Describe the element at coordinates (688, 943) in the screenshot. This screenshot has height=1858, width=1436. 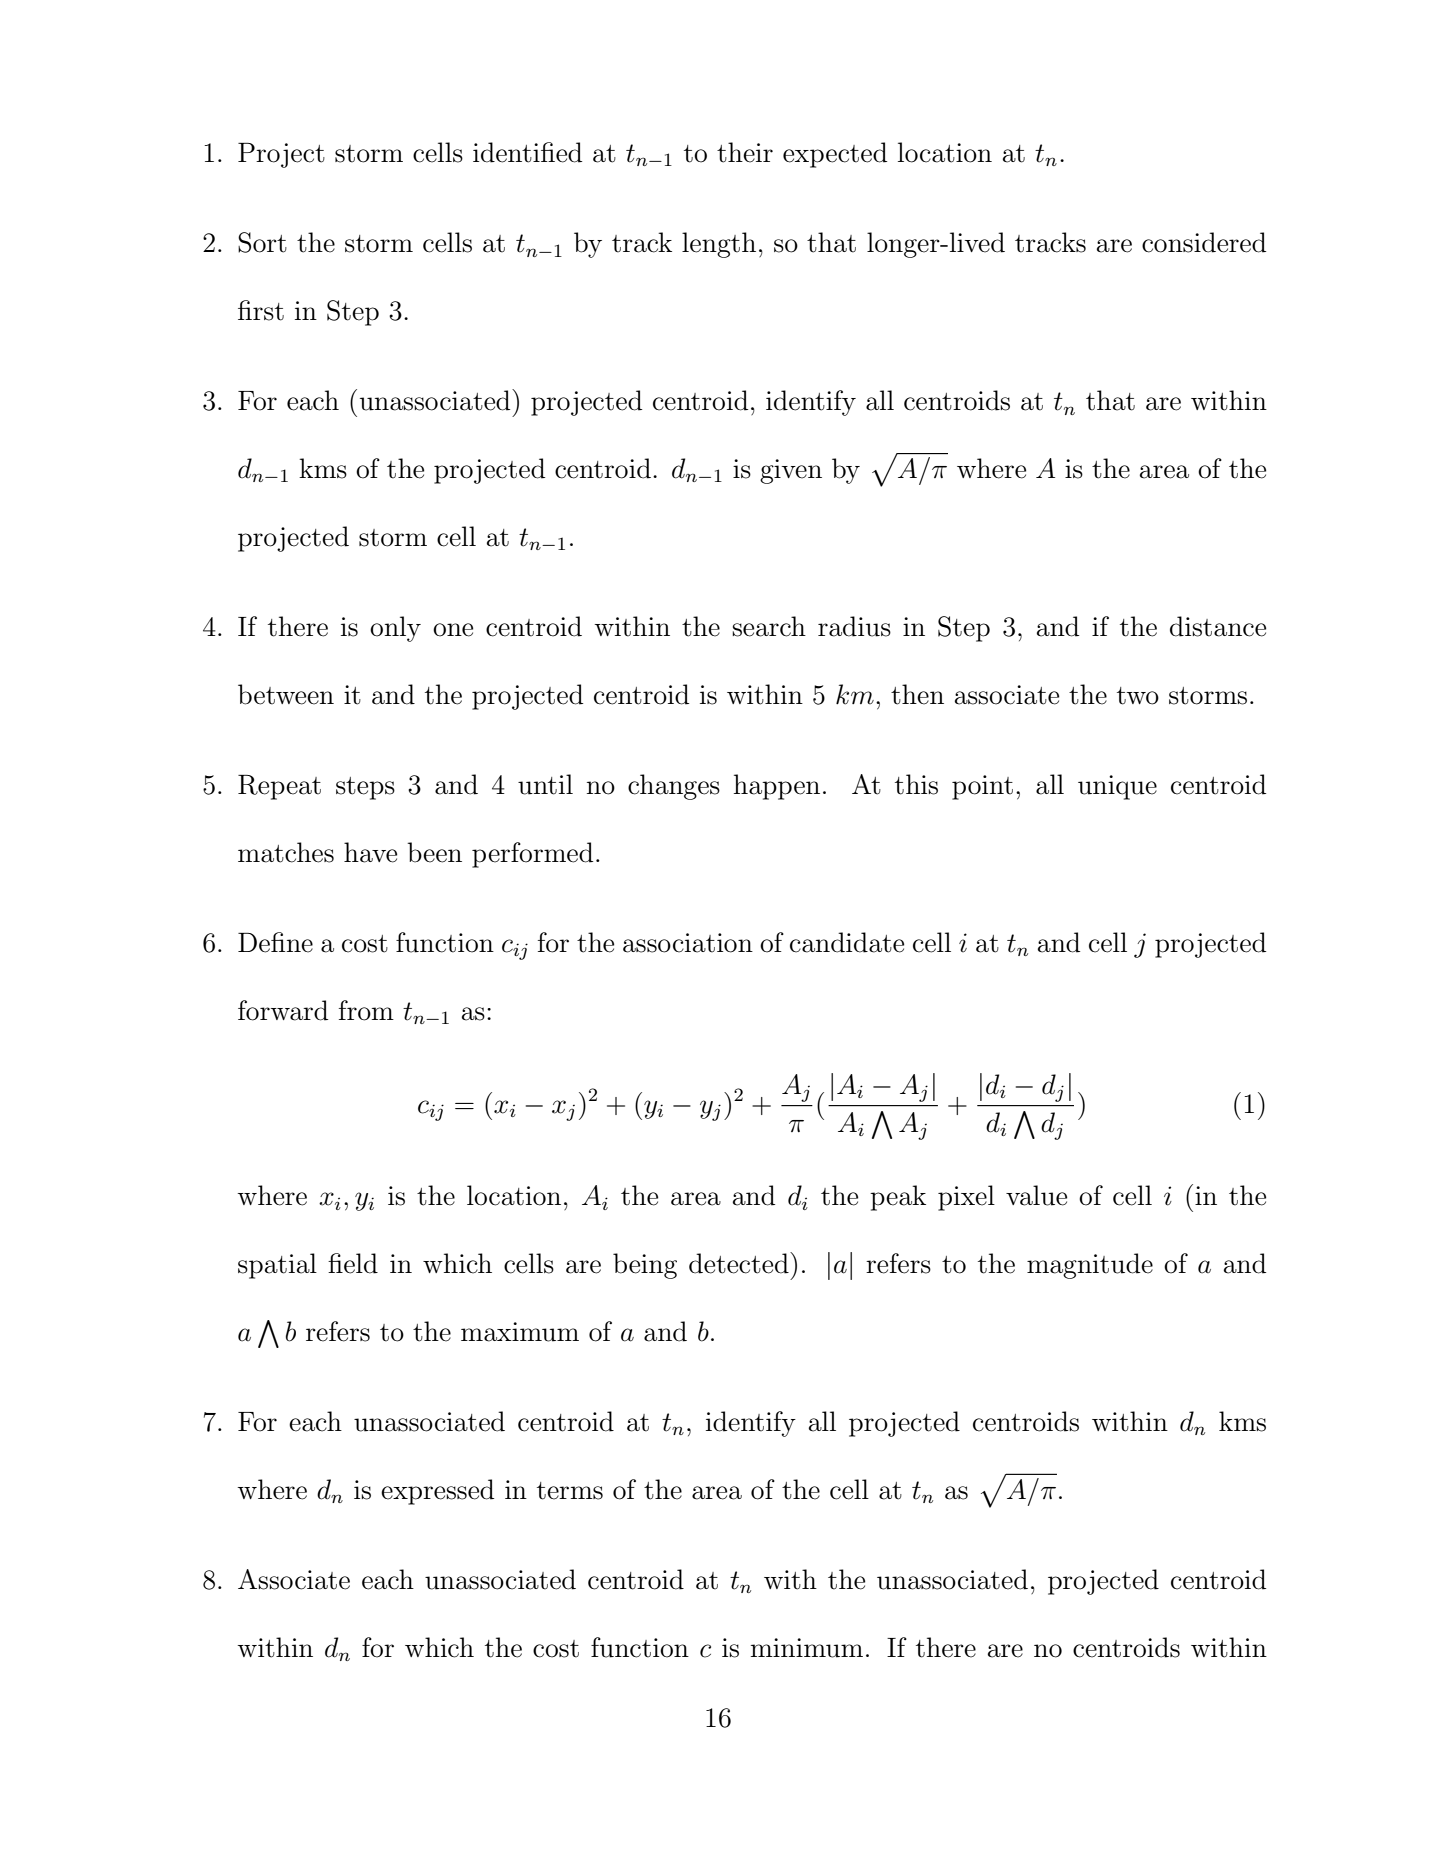
I see `association` at that location.
